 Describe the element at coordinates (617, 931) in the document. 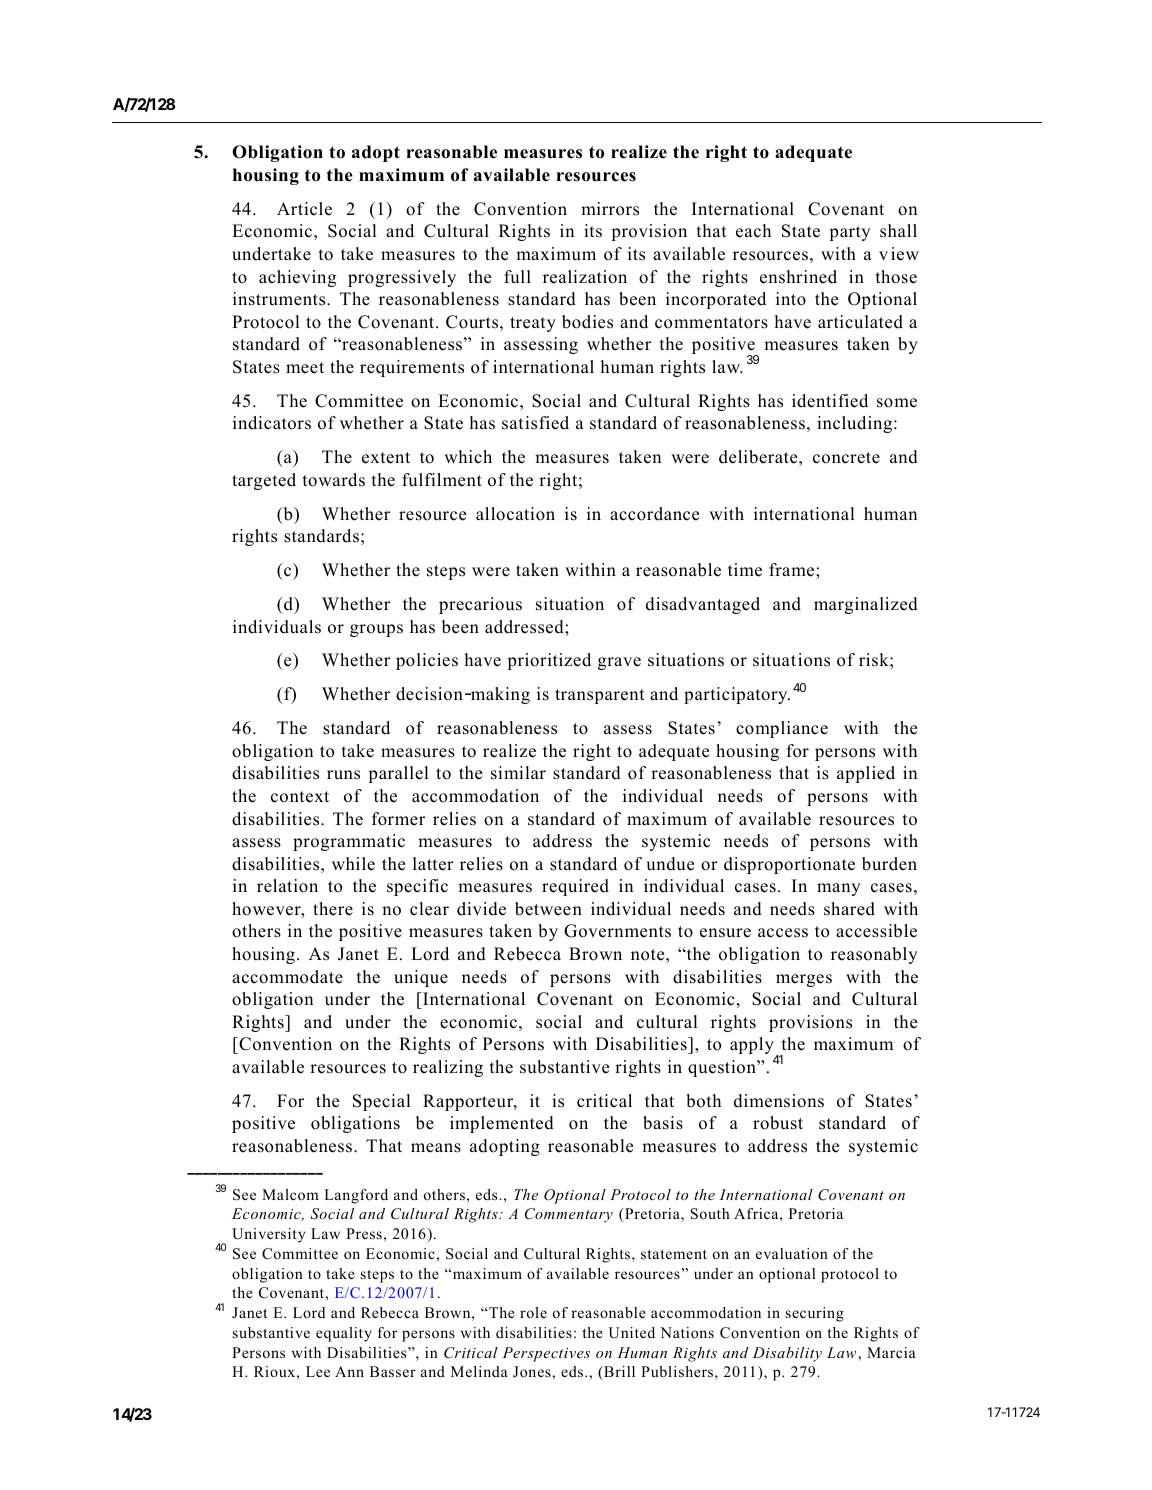

I see `Governments` at that location.
